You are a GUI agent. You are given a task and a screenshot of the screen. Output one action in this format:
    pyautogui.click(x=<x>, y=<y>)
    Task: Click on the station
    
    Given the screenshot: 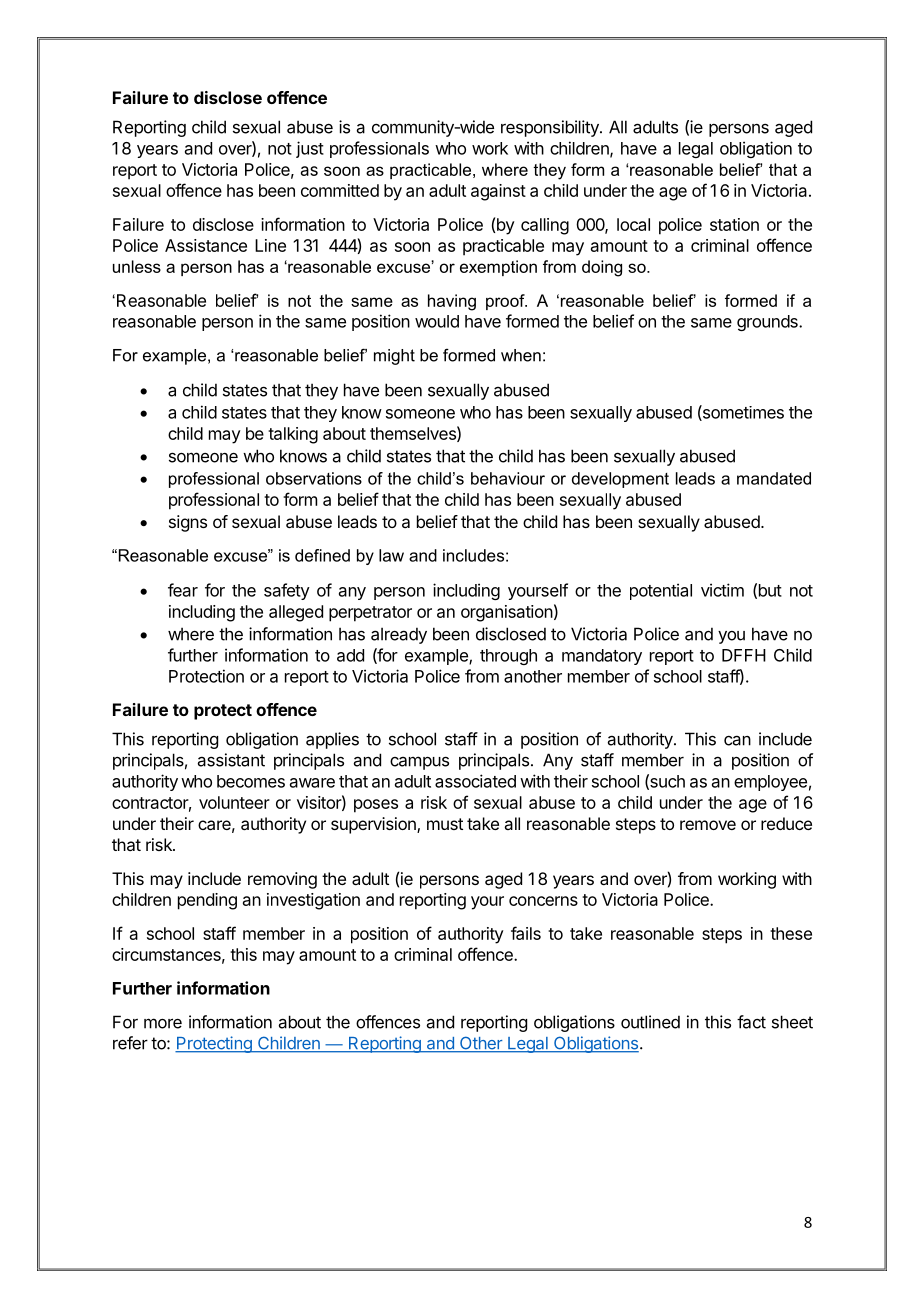 What is the action you would take?
    pyautogui.click(x=734, y=224)
